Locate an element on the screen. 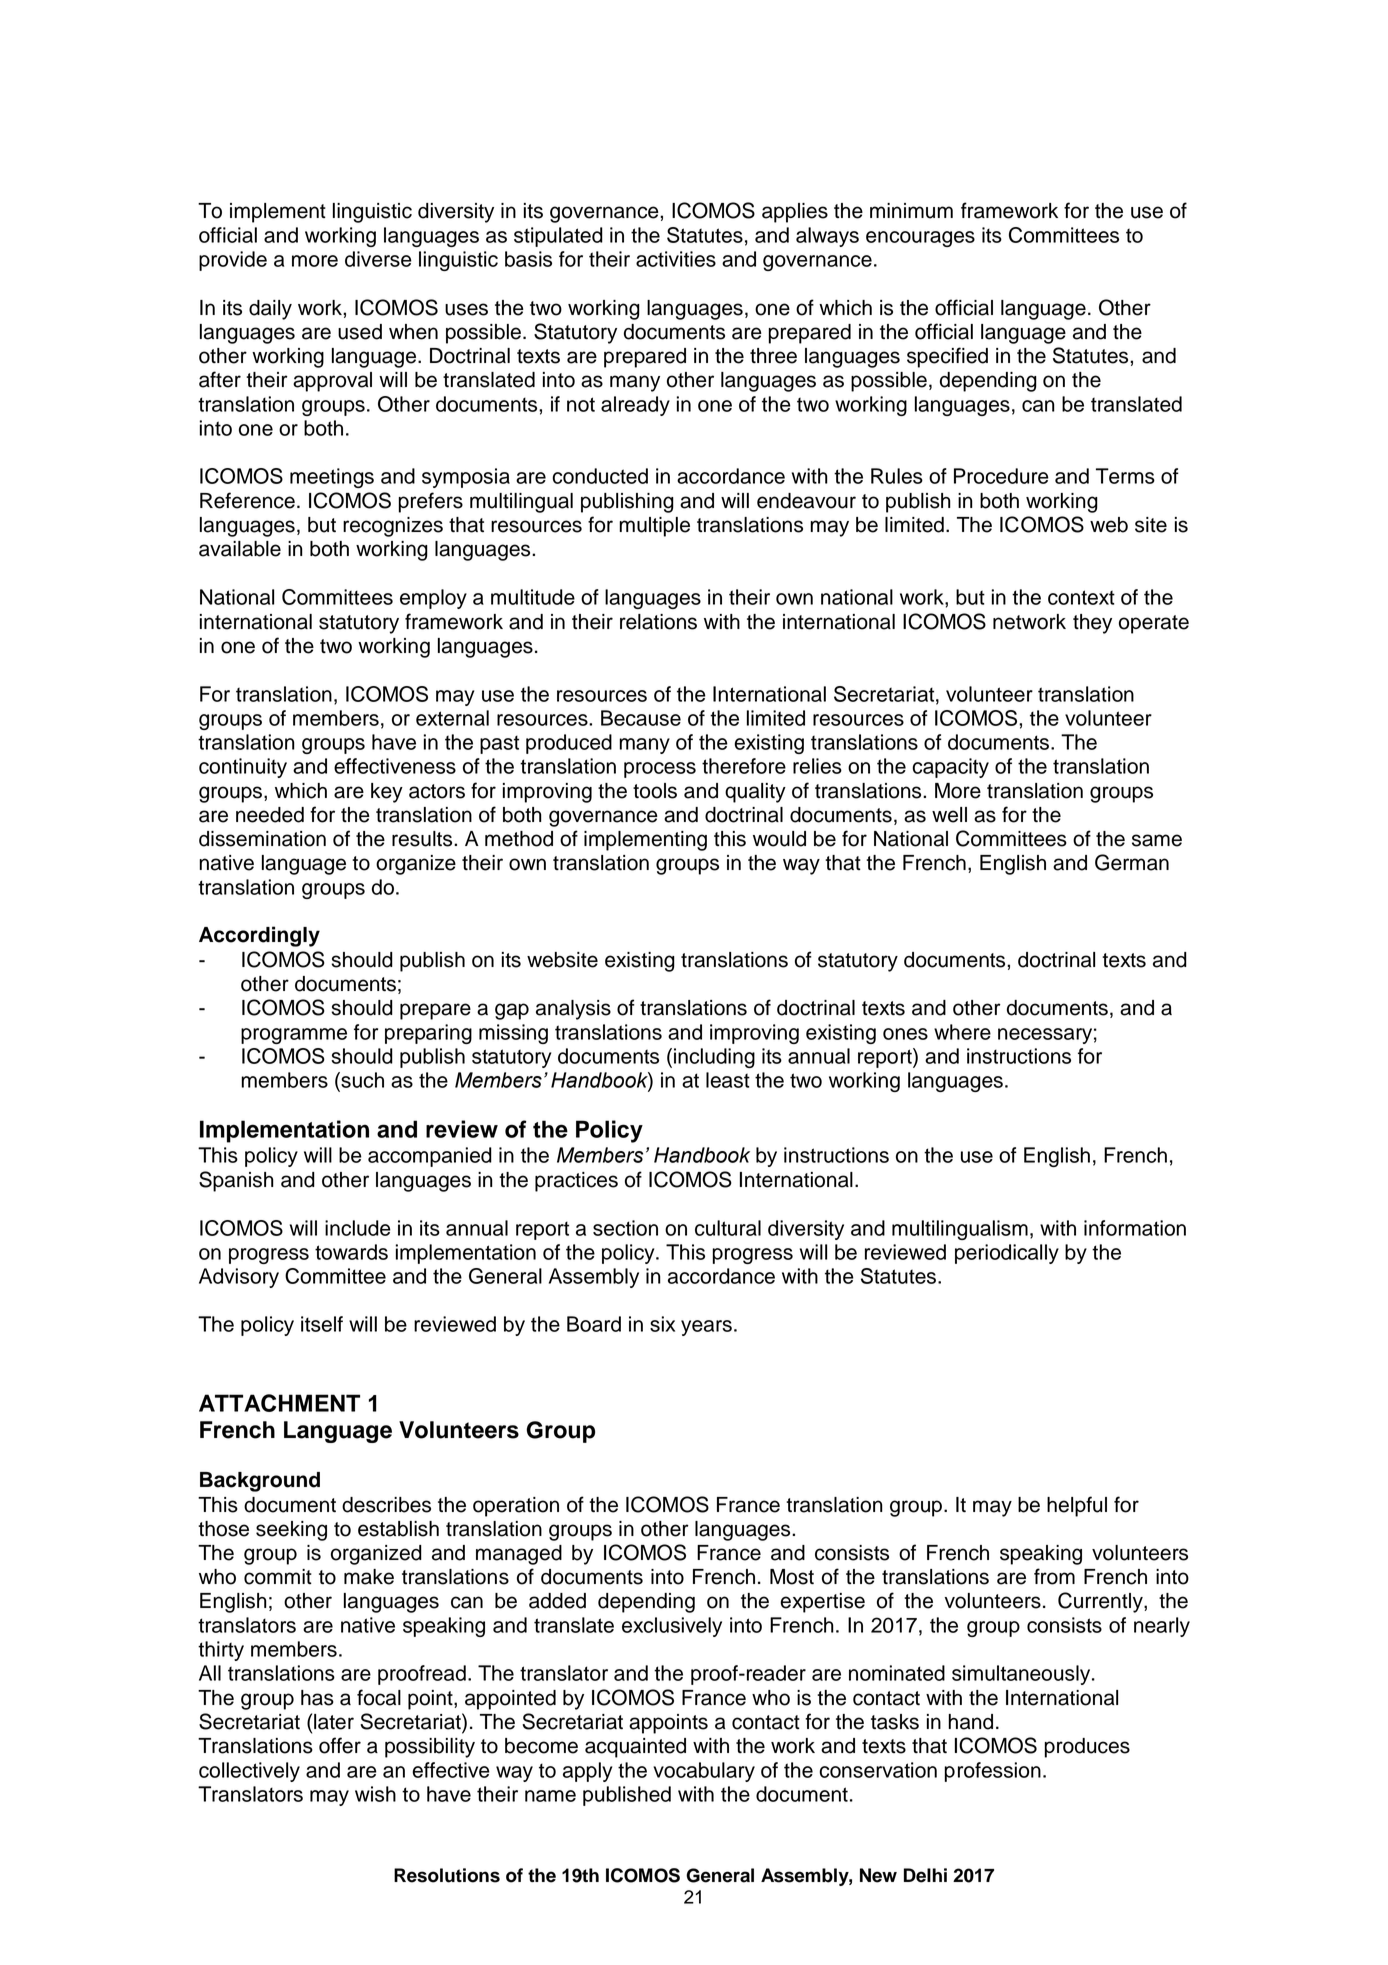  activities is located at coordinates (676, 259).
